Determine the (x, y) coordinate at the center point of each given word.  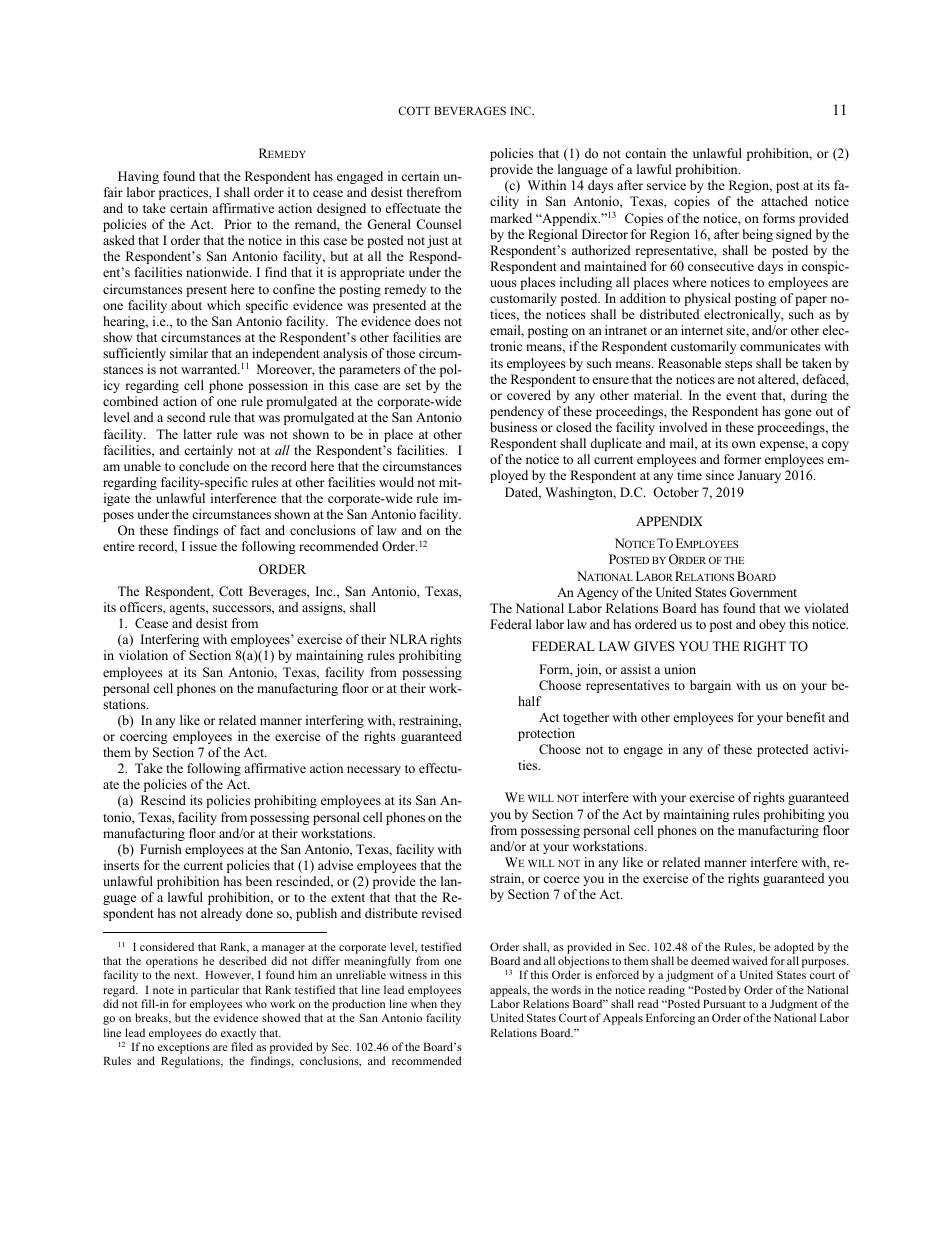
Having (138, 177)
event (741, 396)
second (186, 417)
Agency (598, 593)
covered (529, 395)
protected (782, 750)
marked (511, 218)
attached (784, 201)
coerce (561, 879)
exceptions (184, 1049)
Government (763, 592)
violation (143, 655)
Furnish (161, 849)
